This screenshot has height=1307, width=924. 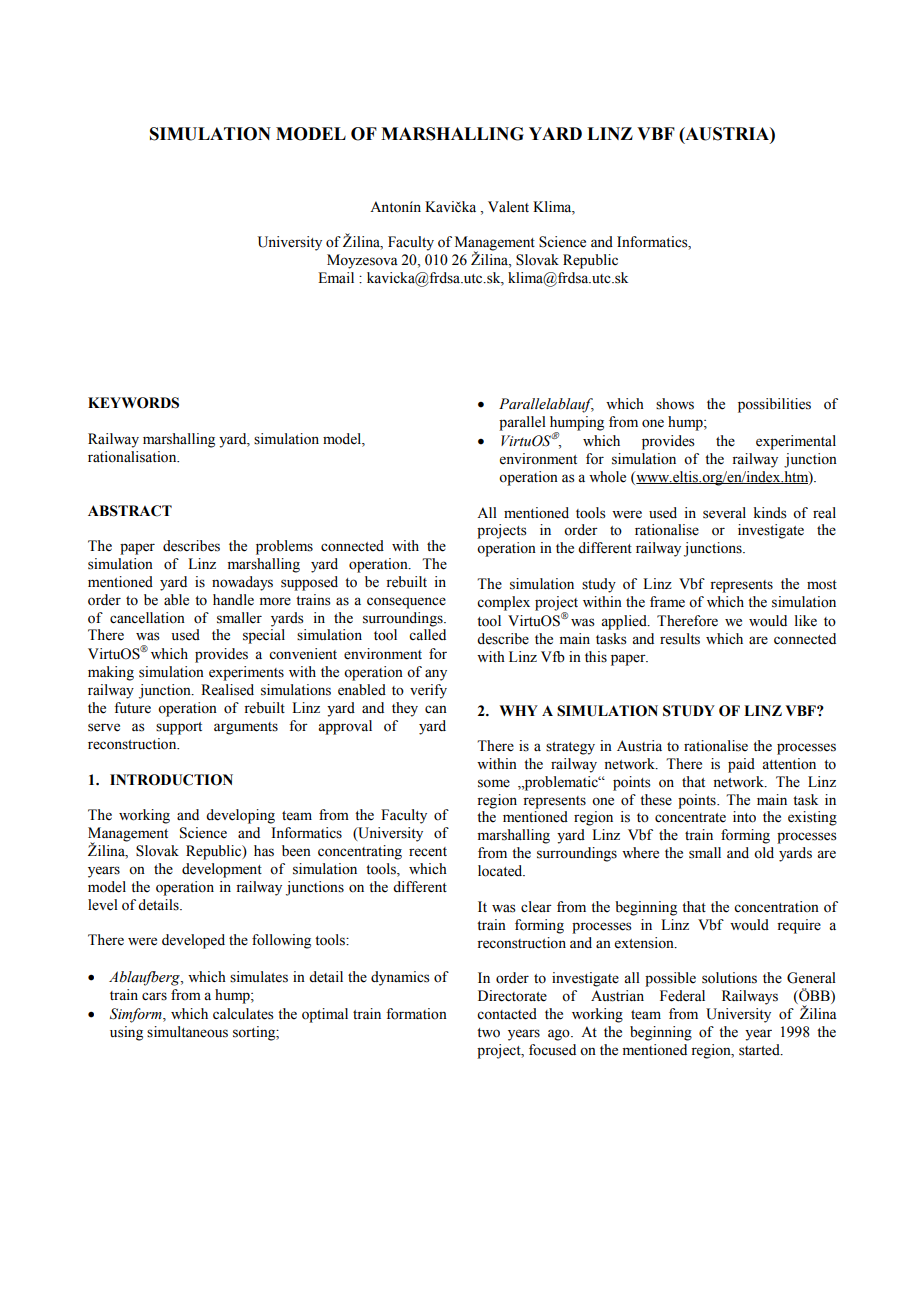 I want to click on possibilities, so click(x=774, y=405).
